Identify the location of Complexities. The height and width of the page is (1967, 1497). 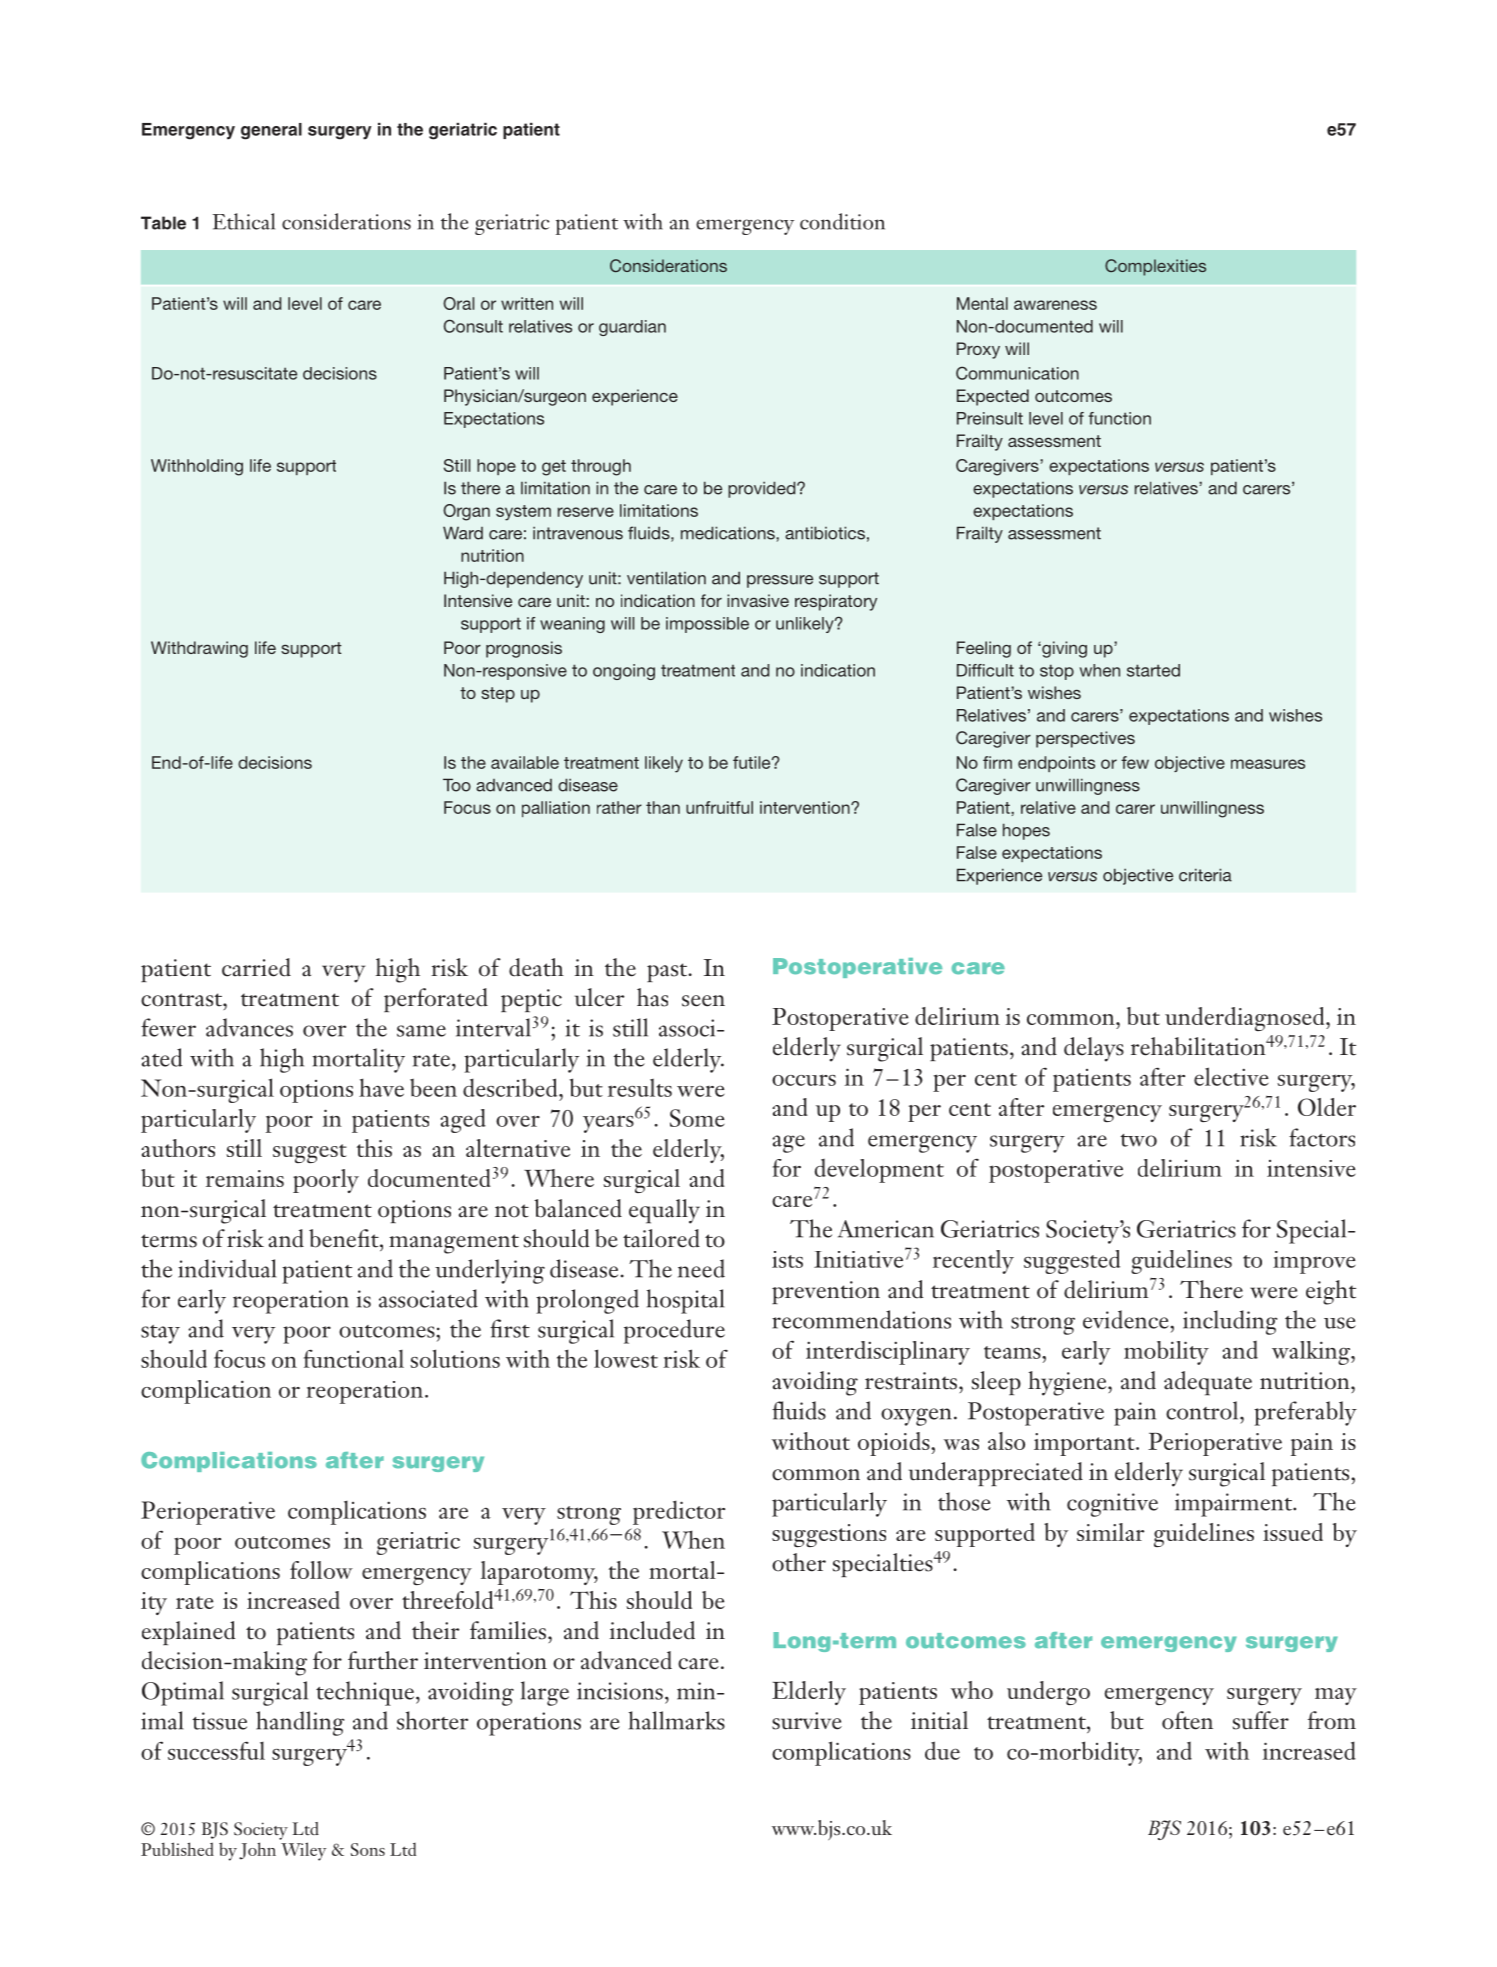
(1155, 267).
